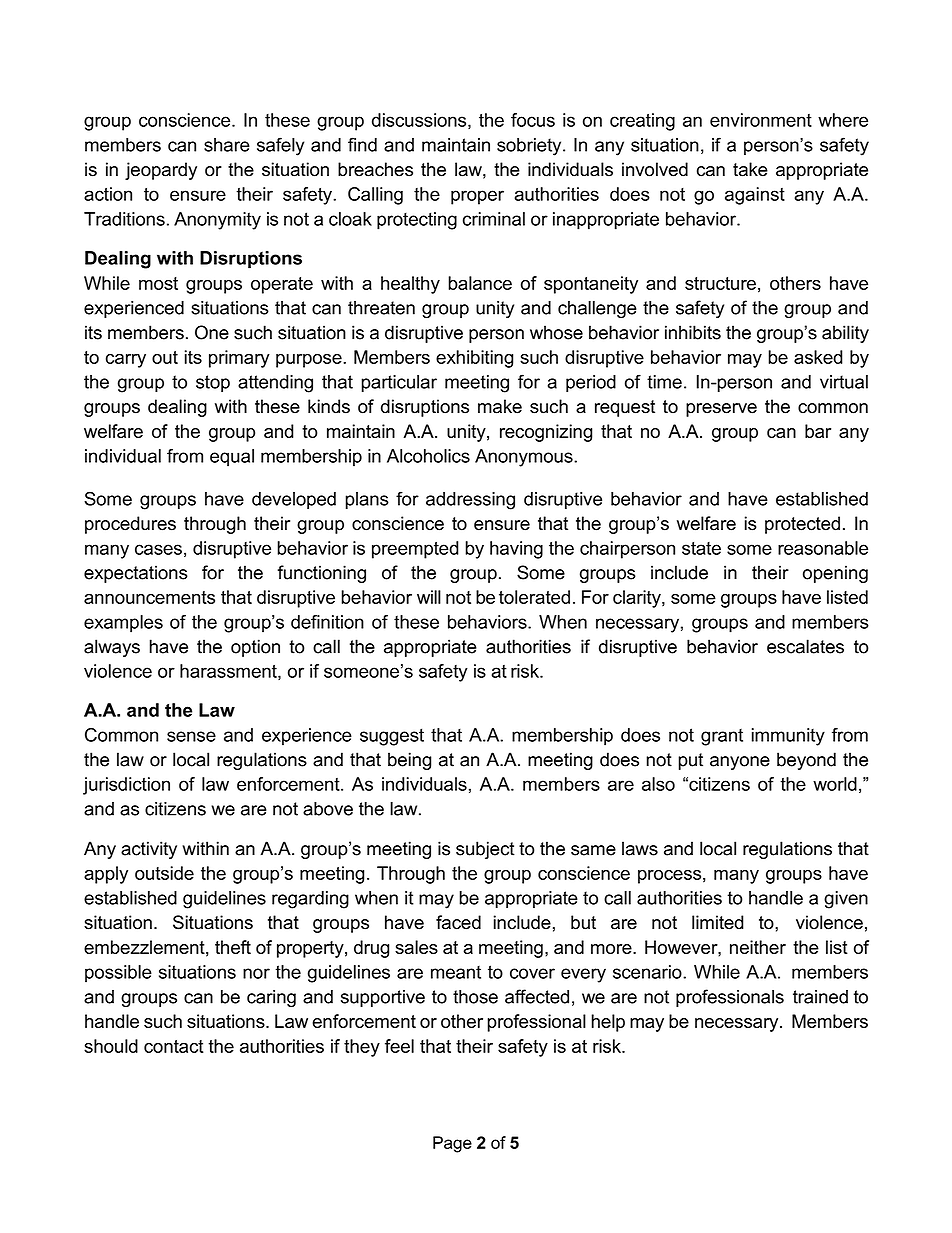  Describe the element at coordinates (530, 147) in the image. I see `sobriety` at that location.
